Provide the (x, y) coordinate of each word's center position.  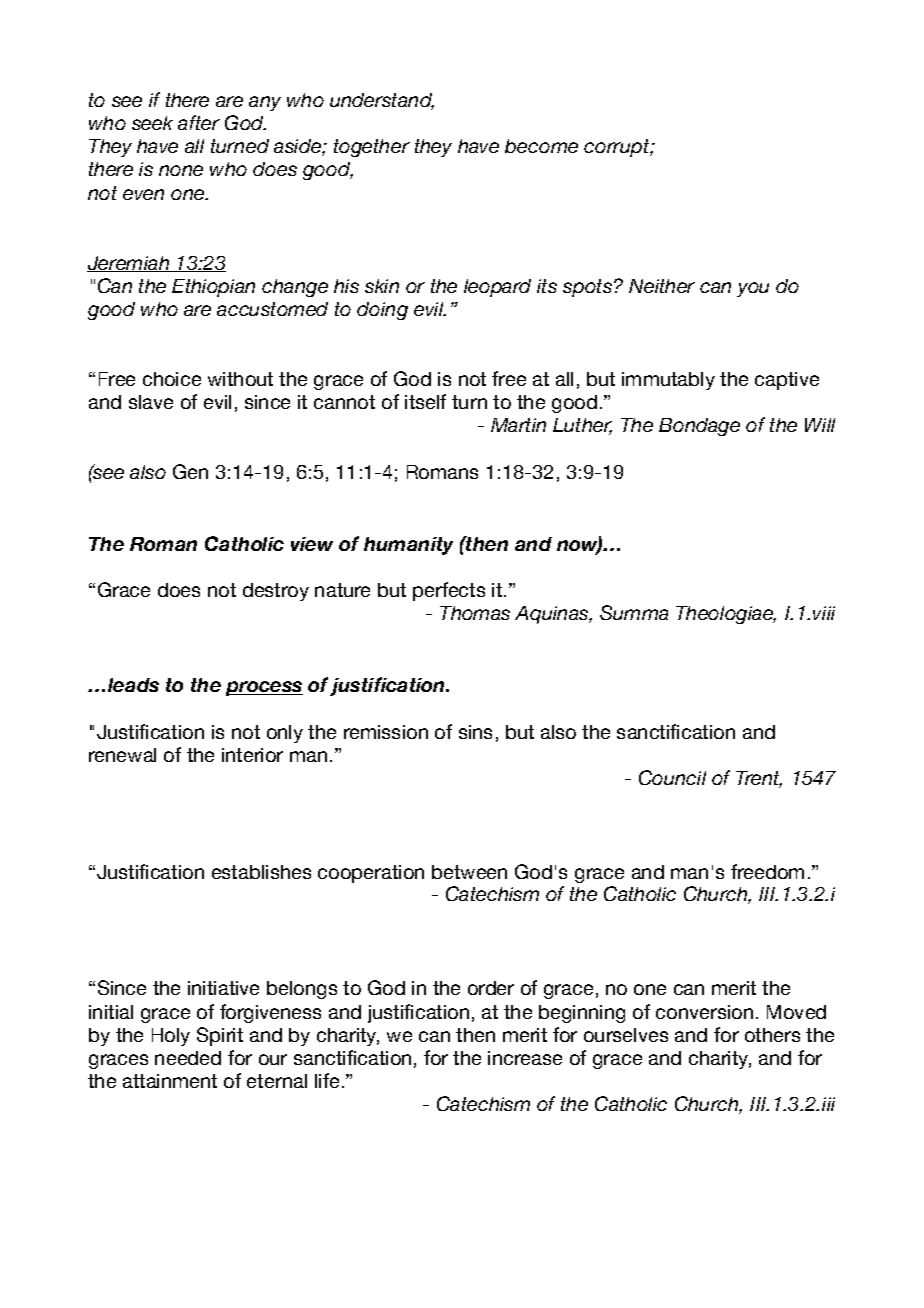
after (199, 122)
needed (188, 1058)
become (541, 146)
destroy (276, 592)
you (753, 289)
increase (525, 1058)
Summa (634, 612)
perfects (449, 591)
